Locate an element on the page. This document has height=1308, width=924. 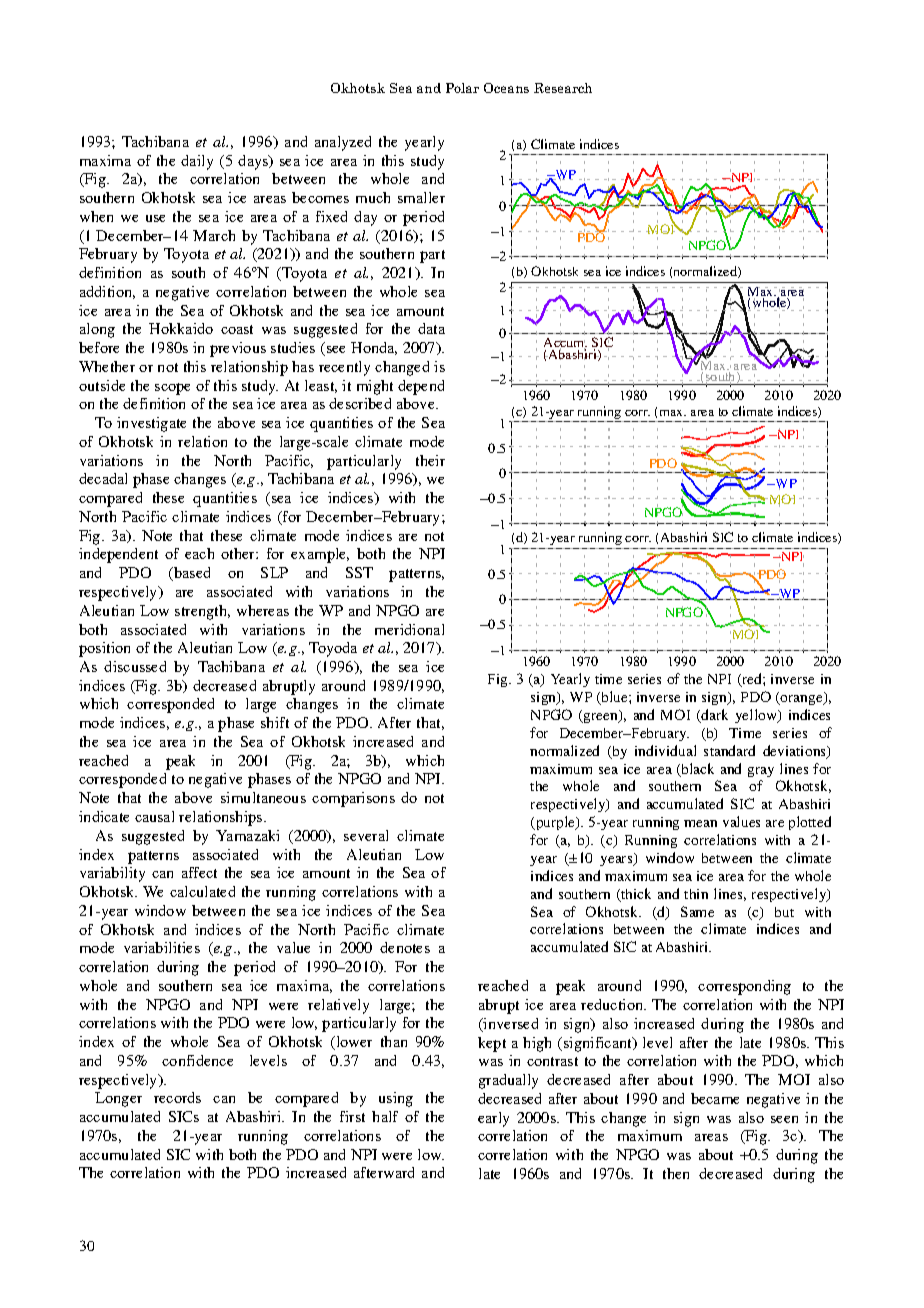
affect is located at coordinates (199, 872).
